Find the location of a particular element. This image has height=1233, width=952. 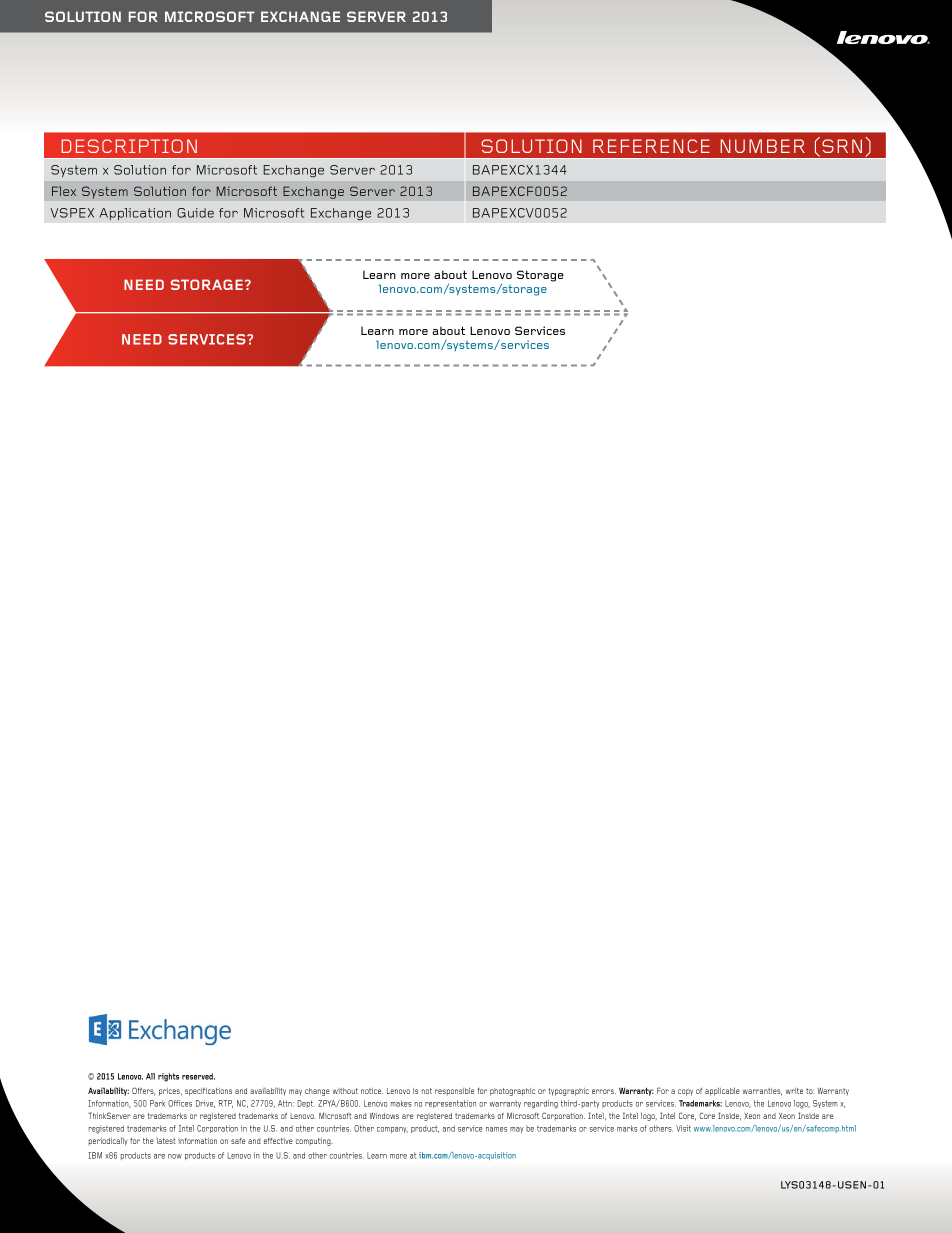

applicable is located at coordinates (722, 1091).
